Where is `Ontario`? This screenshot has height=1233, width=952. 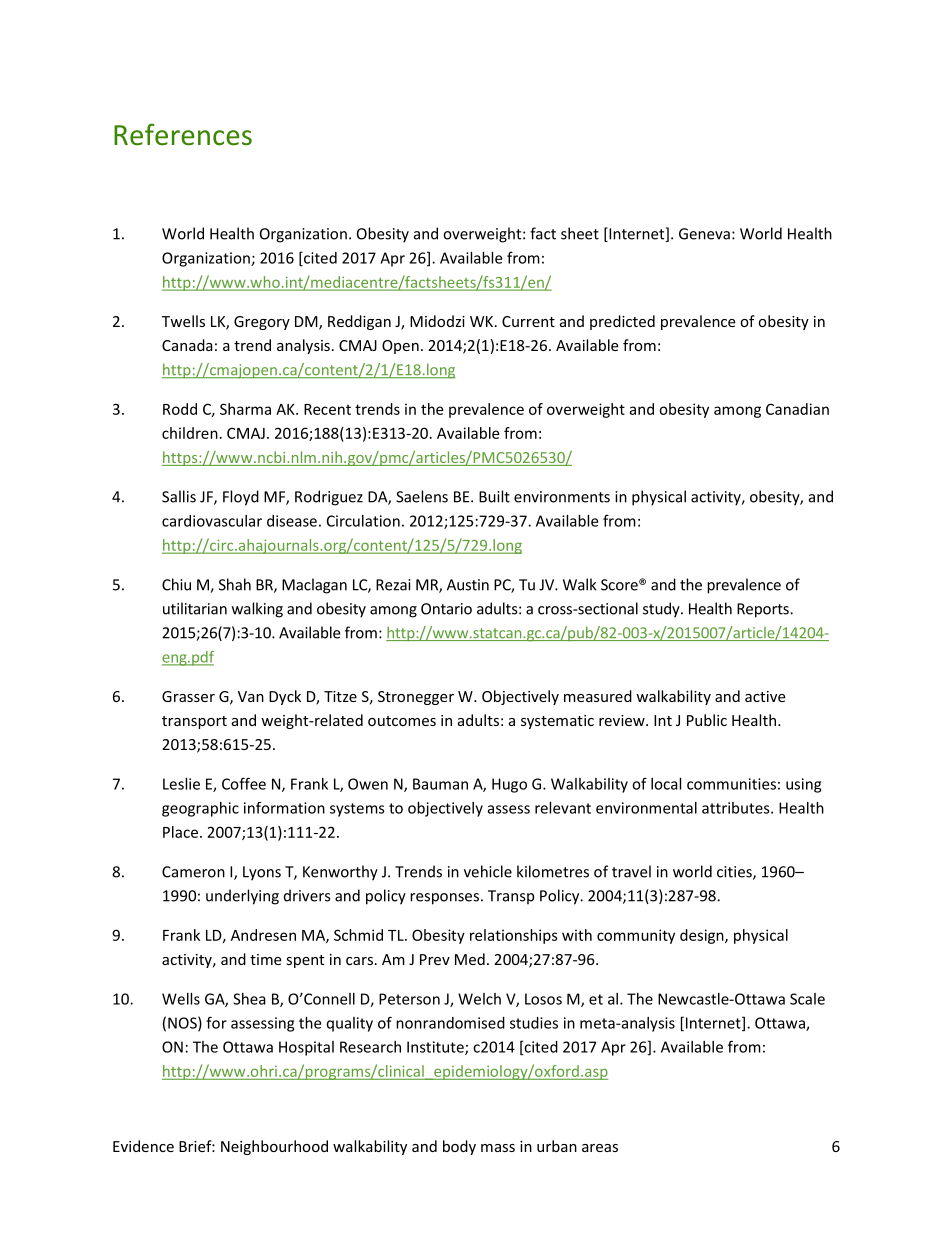 Ontario is located at coordinates (446, 609).
